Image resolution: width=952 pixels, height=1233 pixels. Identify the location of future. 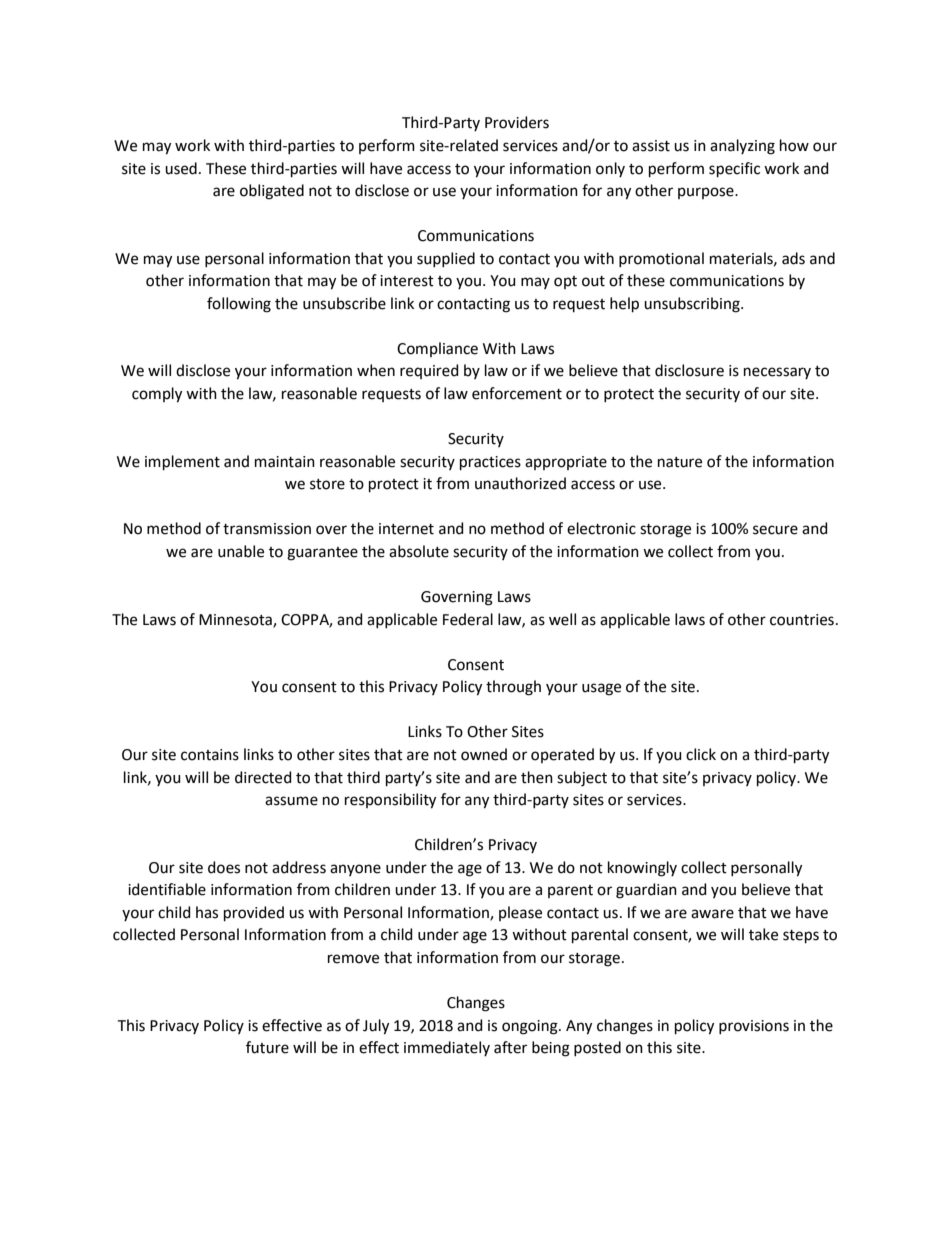
(267, 1047).
